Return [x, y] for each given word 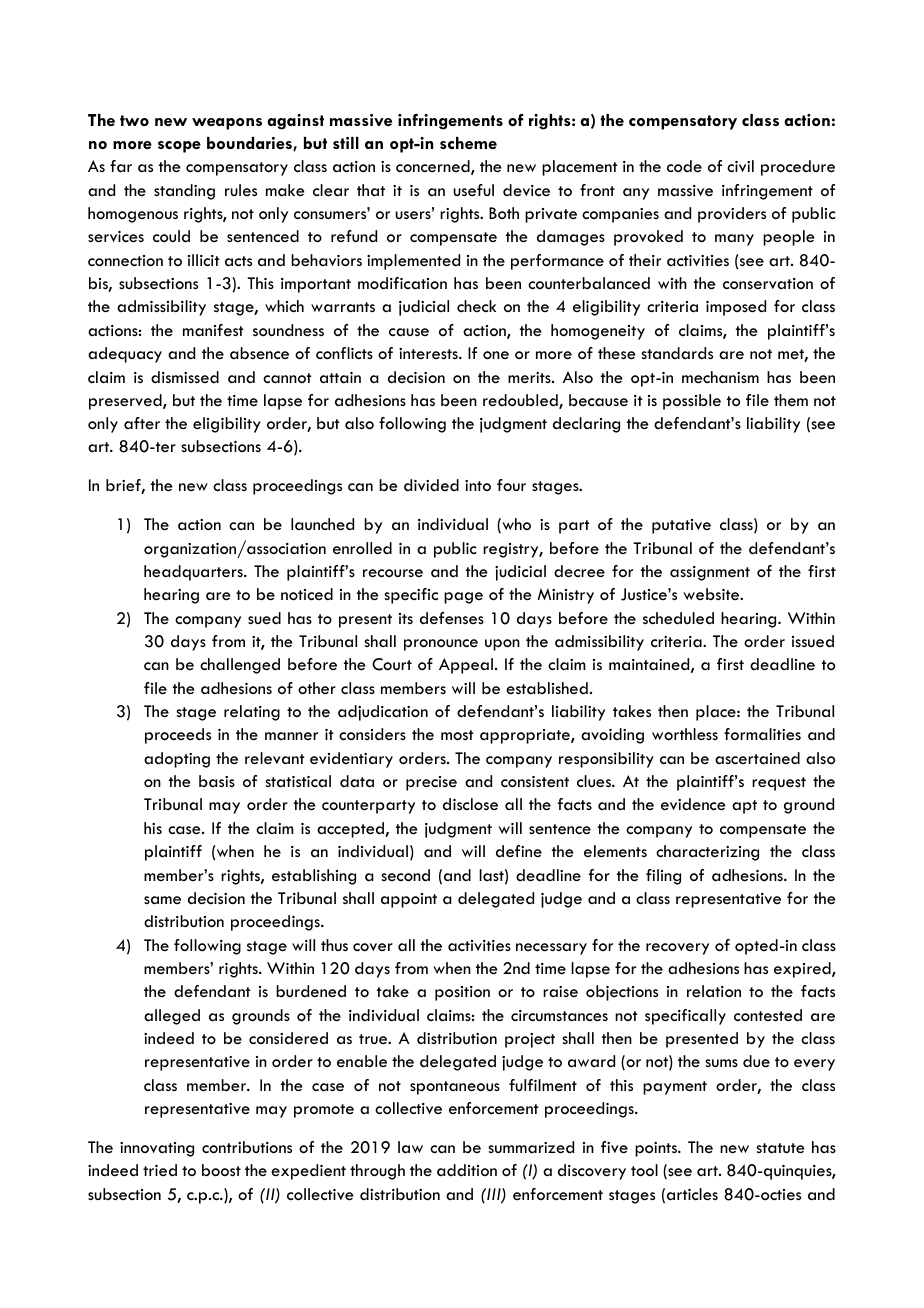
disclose [470, 804]
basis [217, 781]
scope [179, 147]
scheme [468, 143]
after [142, 423]
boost [221, 1170]
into [478, 485]
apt [744, 807]
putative [681, 526]
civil [740, 166]
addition [467, 1170]
